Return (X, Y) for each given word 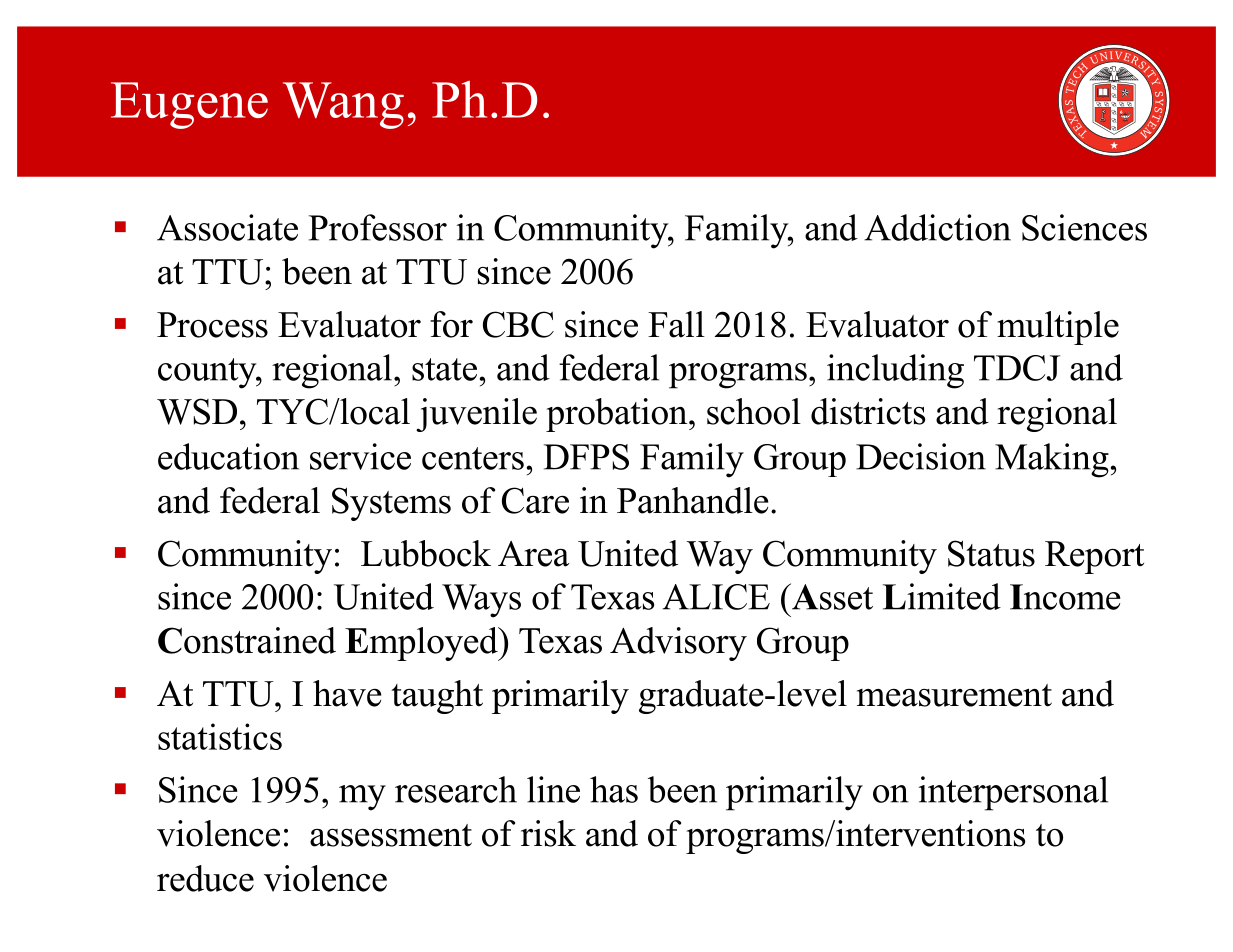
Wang (343, 105)
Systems (391, 504)
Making (1052, 460)
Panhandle (693, 500)
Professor (378, 227)
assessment (391, 835)
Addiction (937, 227)
